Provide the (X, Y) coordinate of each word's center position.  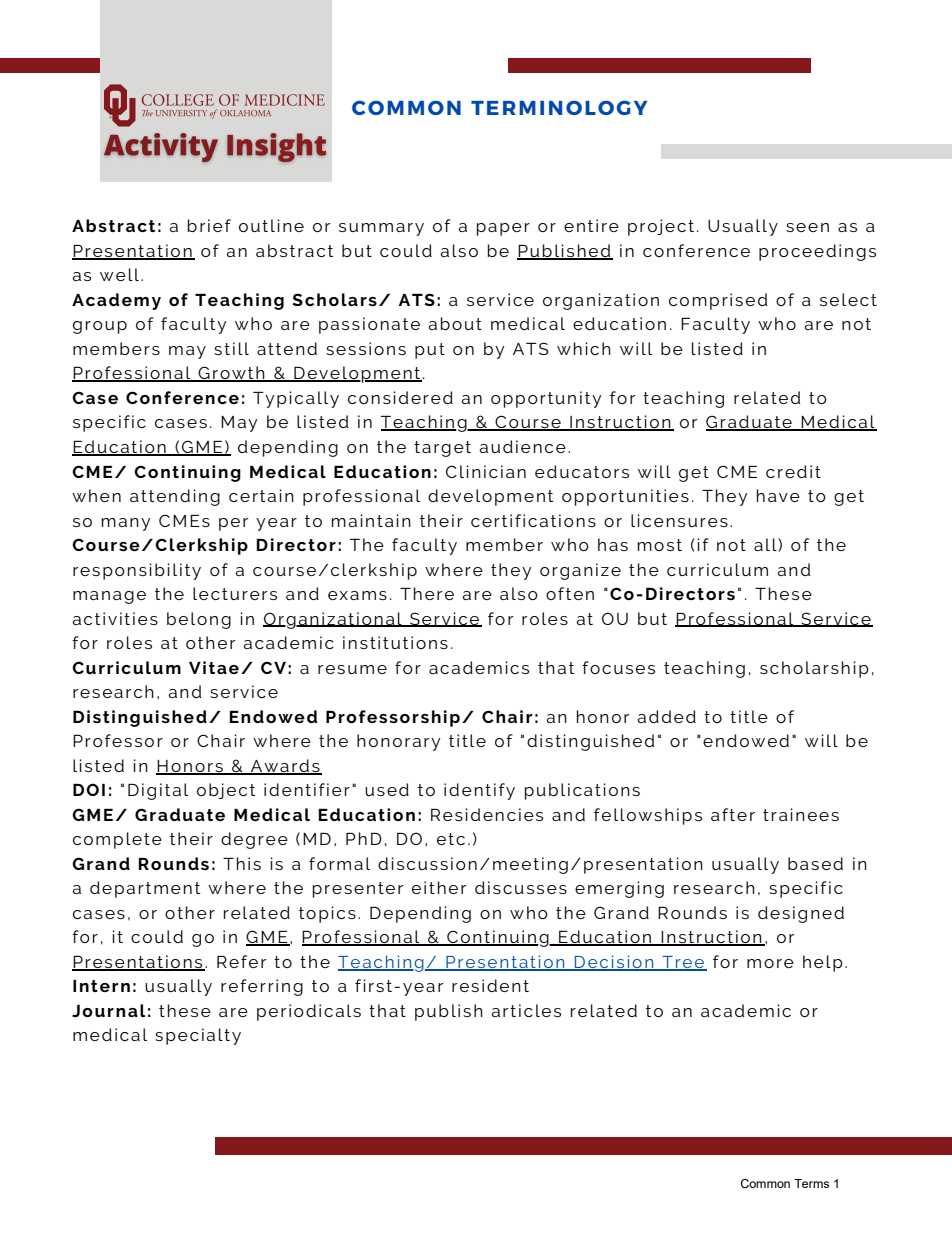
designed (801, 914)
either (439, 887)
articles (526, 1010)
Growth (231, 374)
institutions (395, 642)
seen (807, 227)
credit (793, 471)
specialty (198, 1036)
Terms (811, 1183)
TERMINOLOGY (559, 107)
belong (199, 620)
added (666, 716)
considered (400, 397)
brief (209, 225)
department (145, 889)
